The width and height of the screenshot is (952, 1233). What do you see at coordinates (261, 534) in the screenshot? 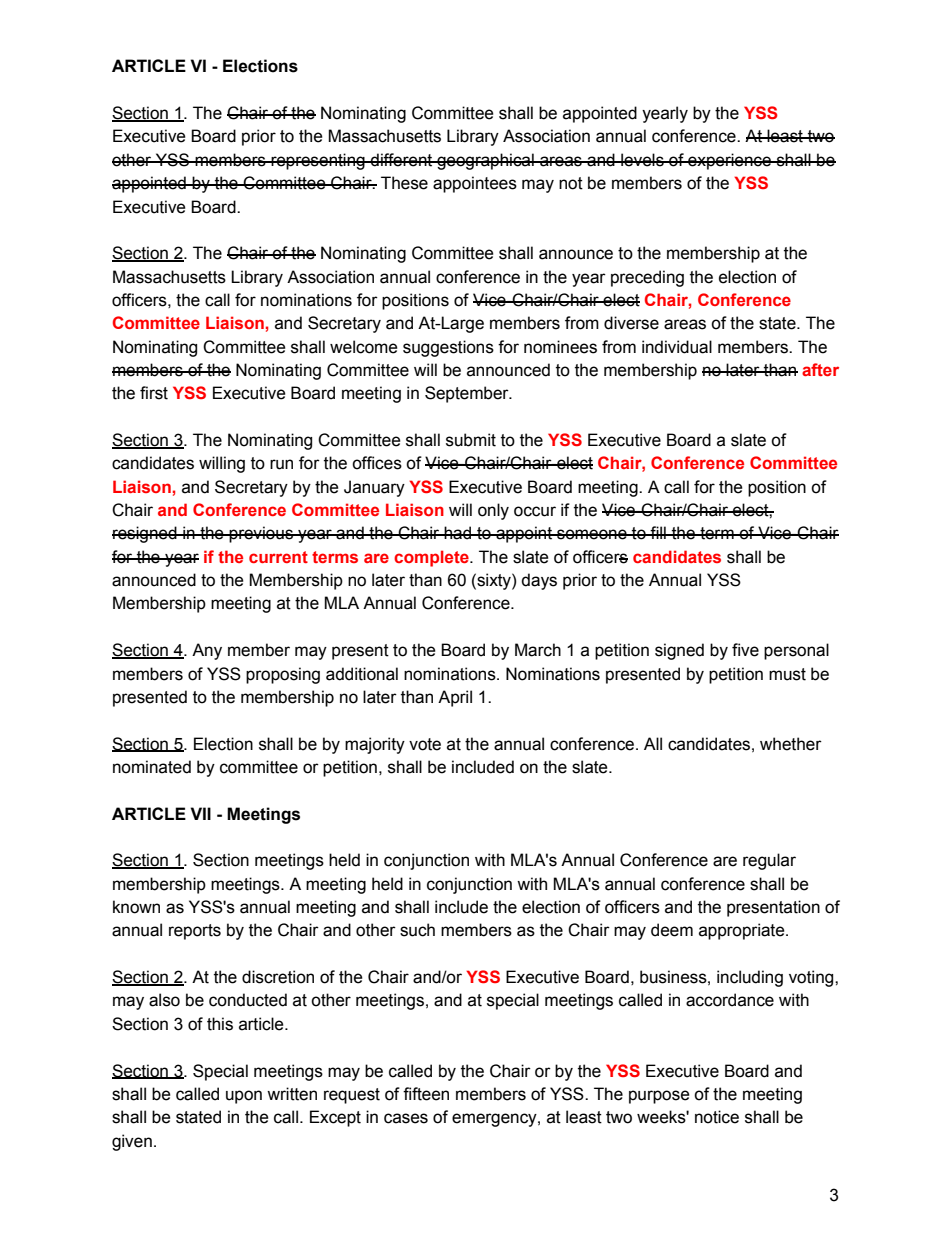
I see `previous` at bounding box center [261, 534].
